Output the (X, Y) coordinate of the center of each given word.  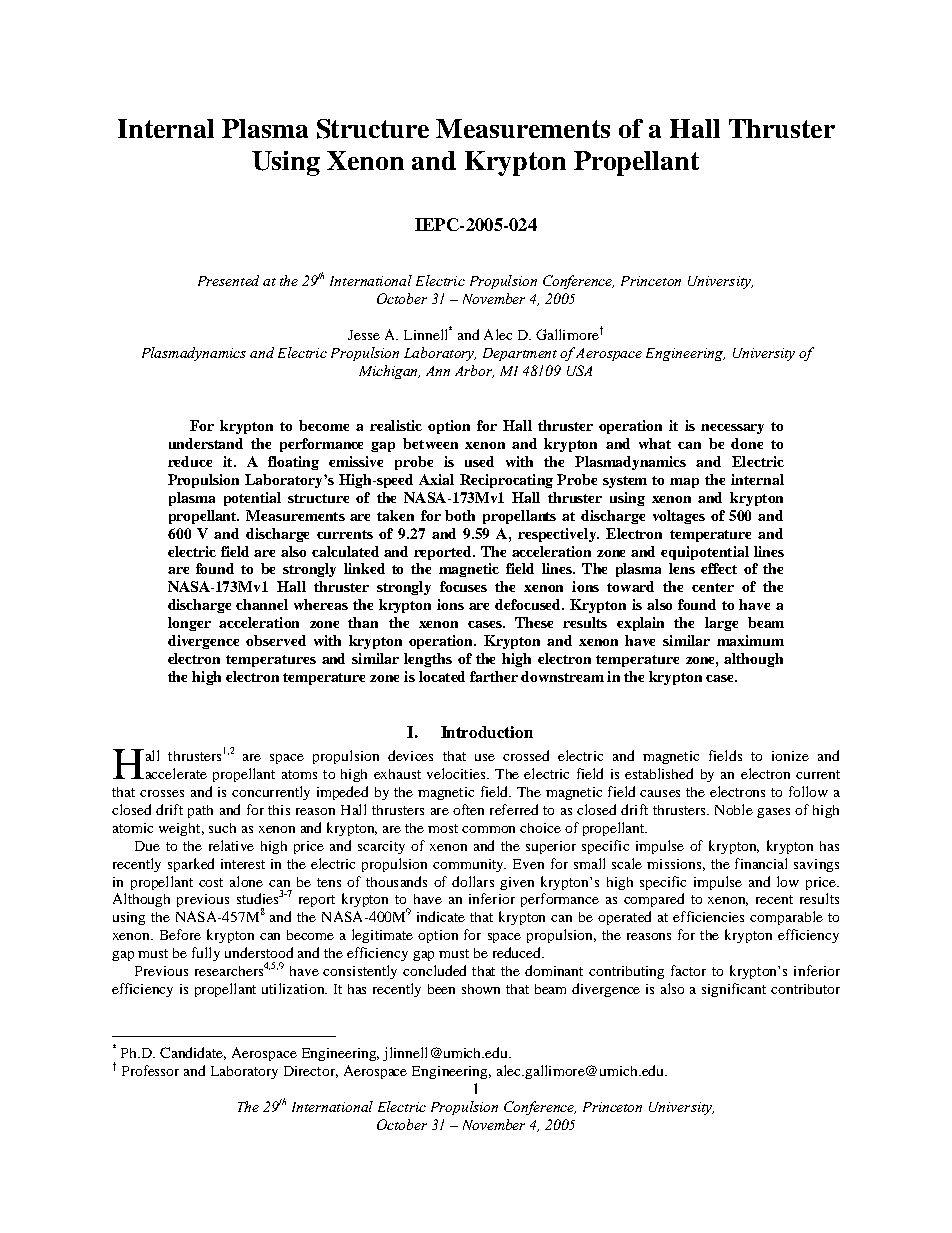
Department (520, 354)
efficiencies (708, 916)
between (430, 443)
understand (206, 443)
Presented (228, 280)
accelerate (175, 773)
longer (189, 624)
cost (211, 882)
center (713, 587)
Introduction (487, 732)
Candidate (193, 1053)
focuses (463, 586)
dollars (473, 881)
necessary (732, 429)
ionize (790, 756)
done (747, 443)
